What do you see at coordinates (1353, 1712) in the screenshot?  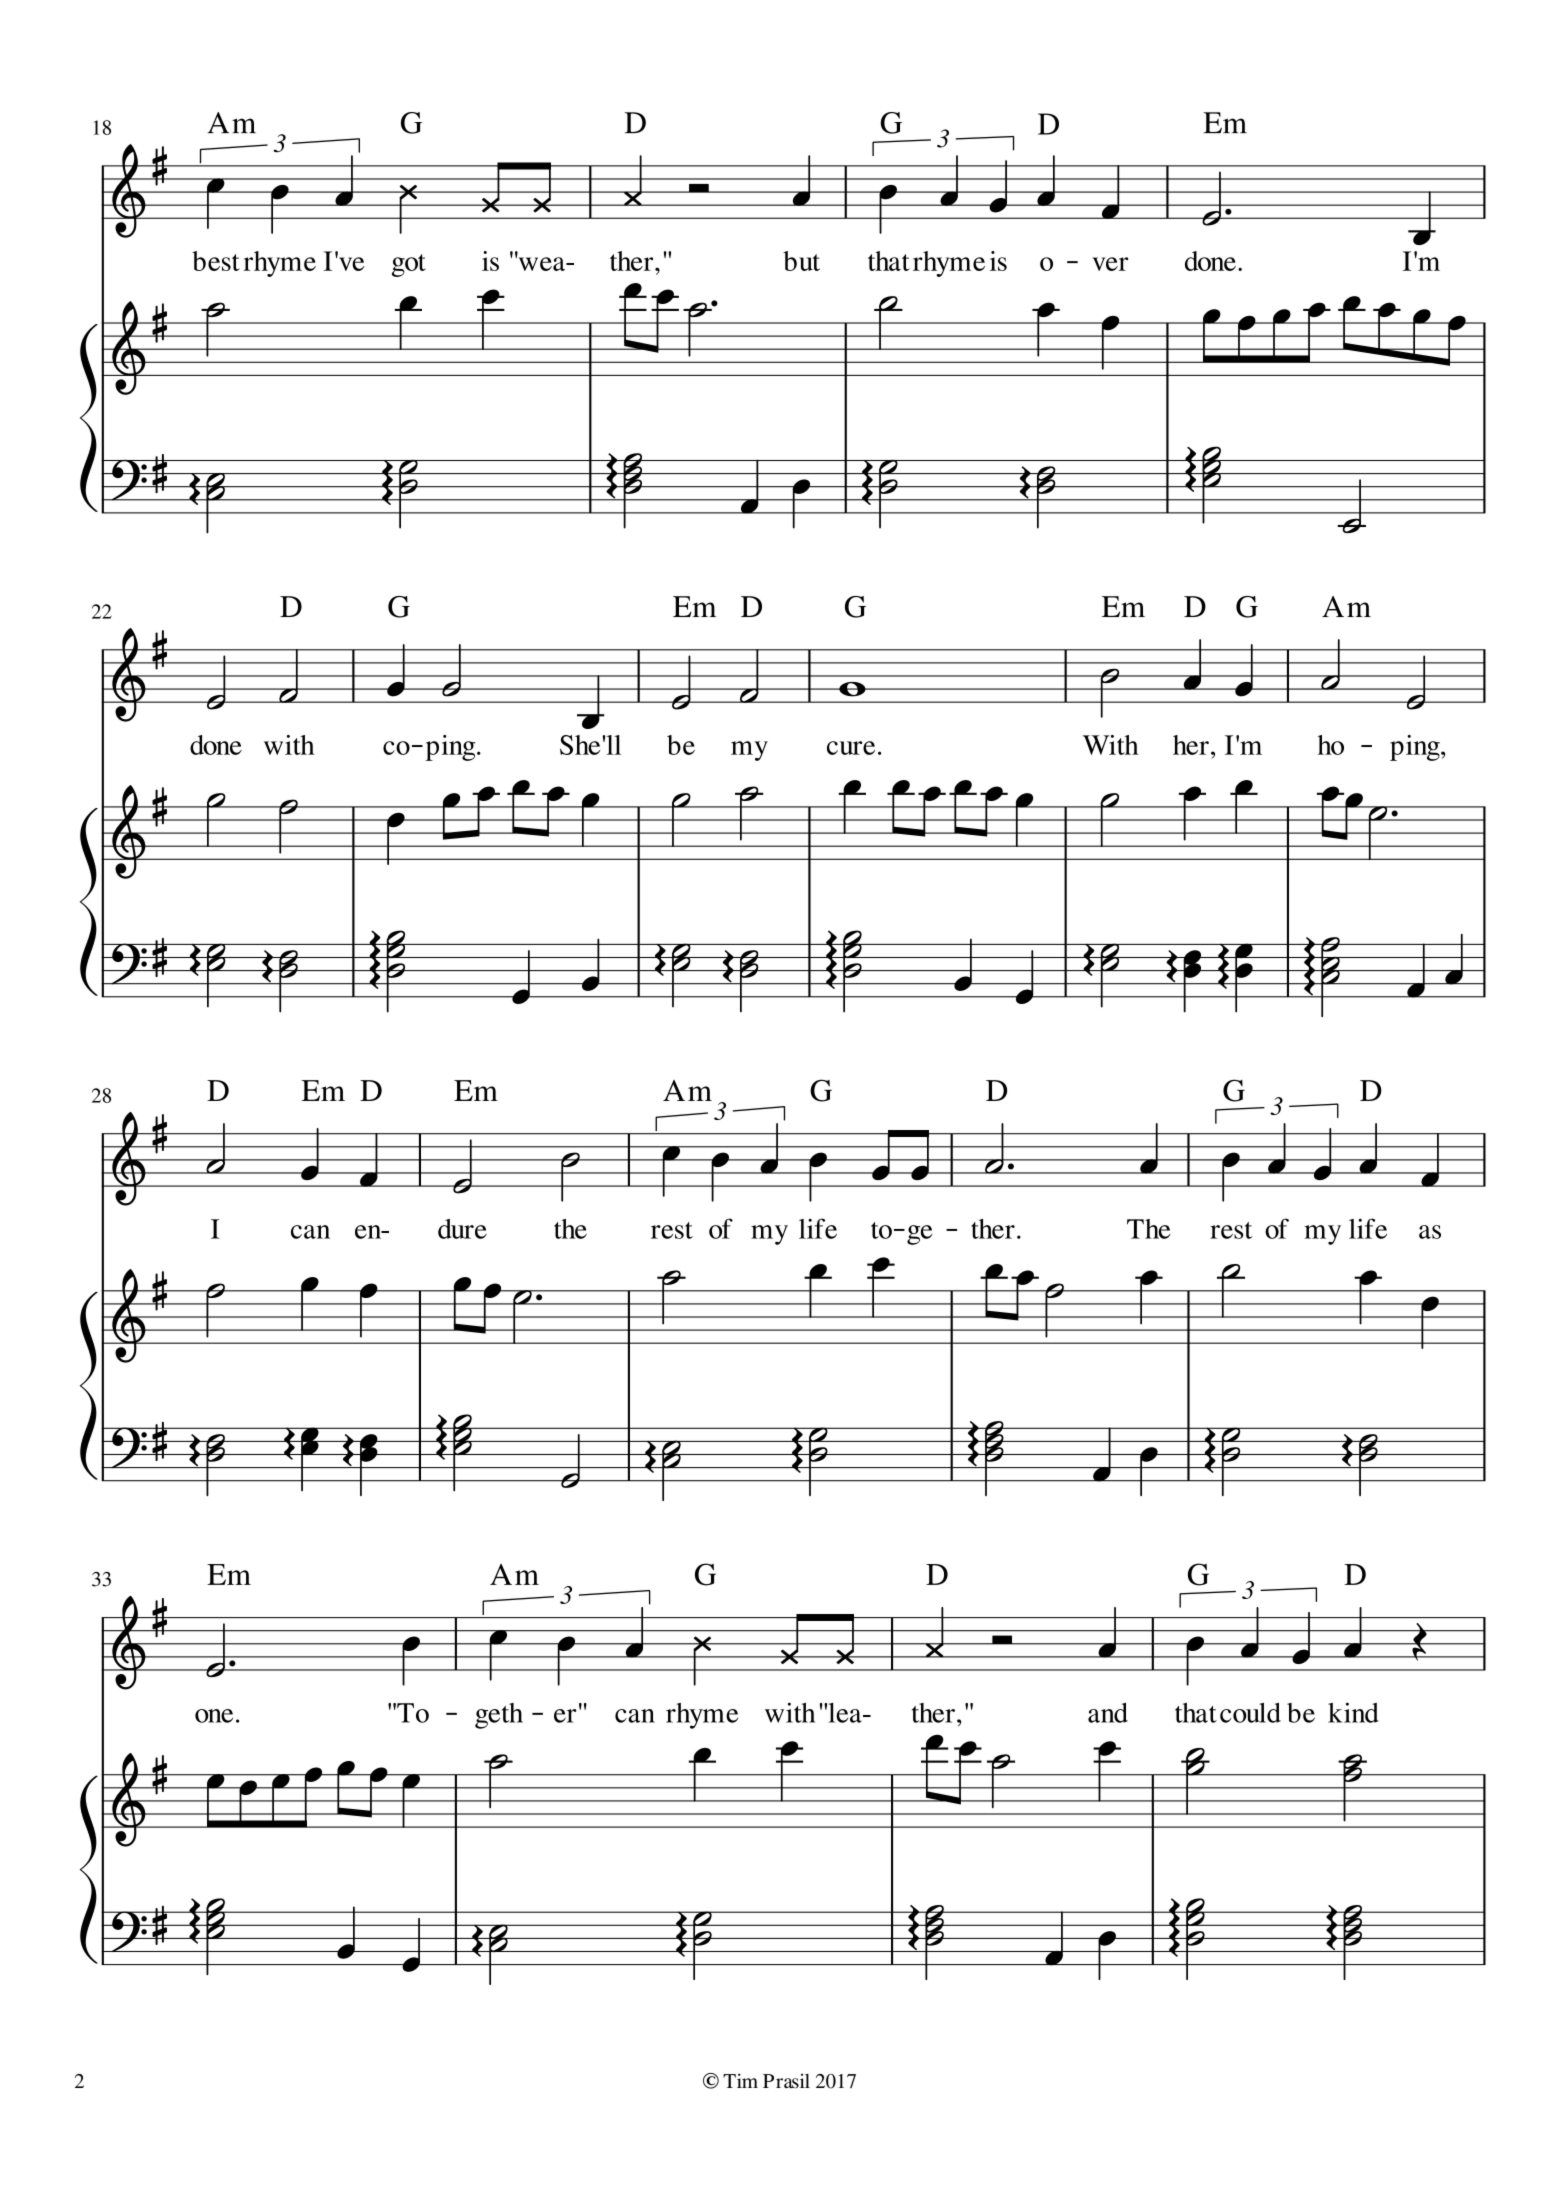 I see `kind` at bounding box center [1353, 1712].
